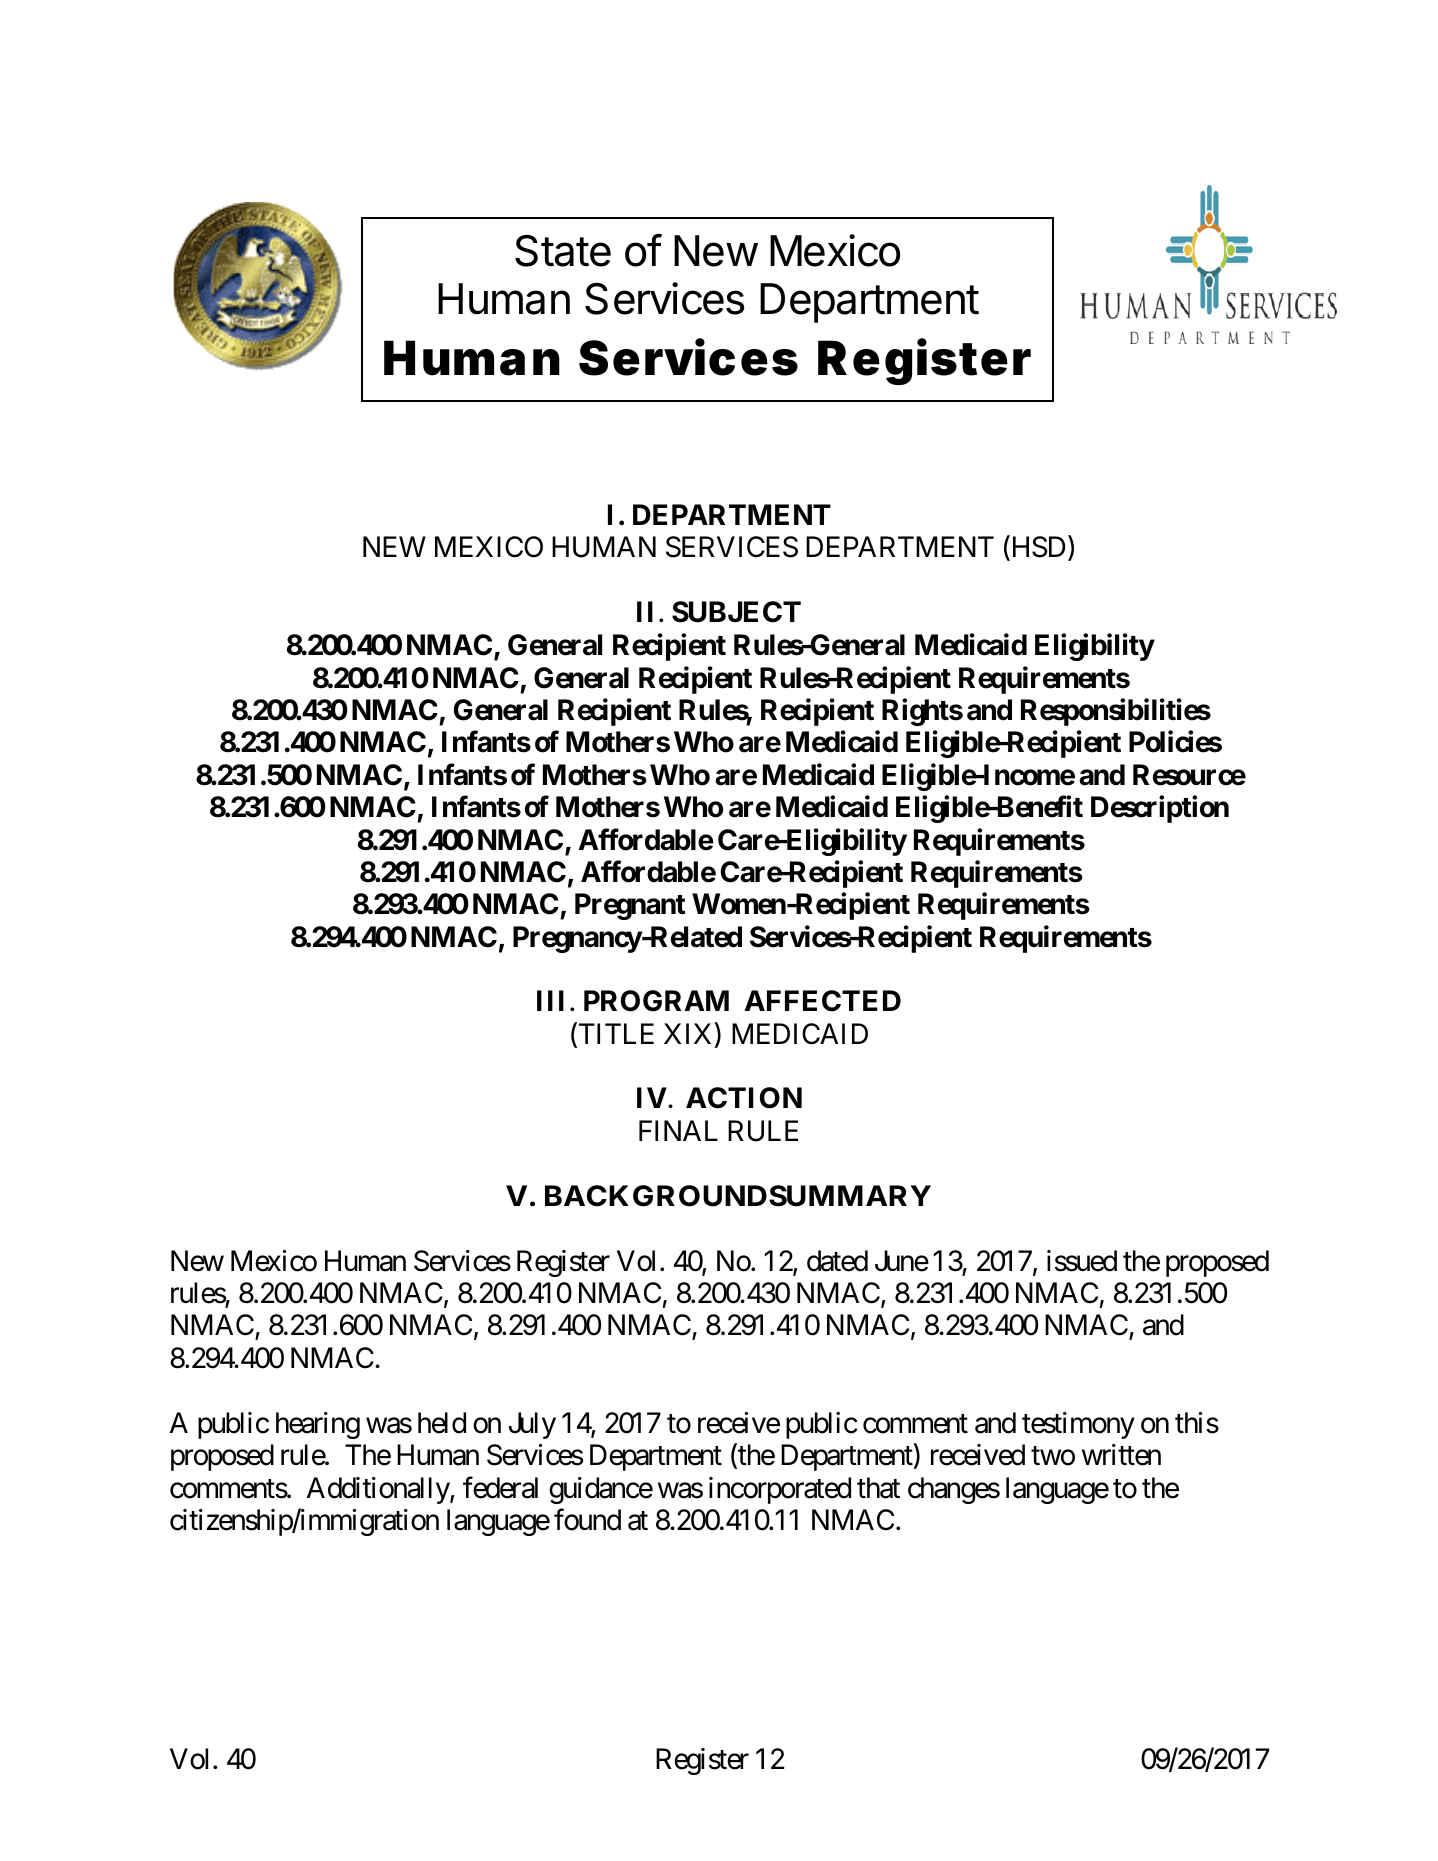  I want to click on federal, so click(500, 1487).
